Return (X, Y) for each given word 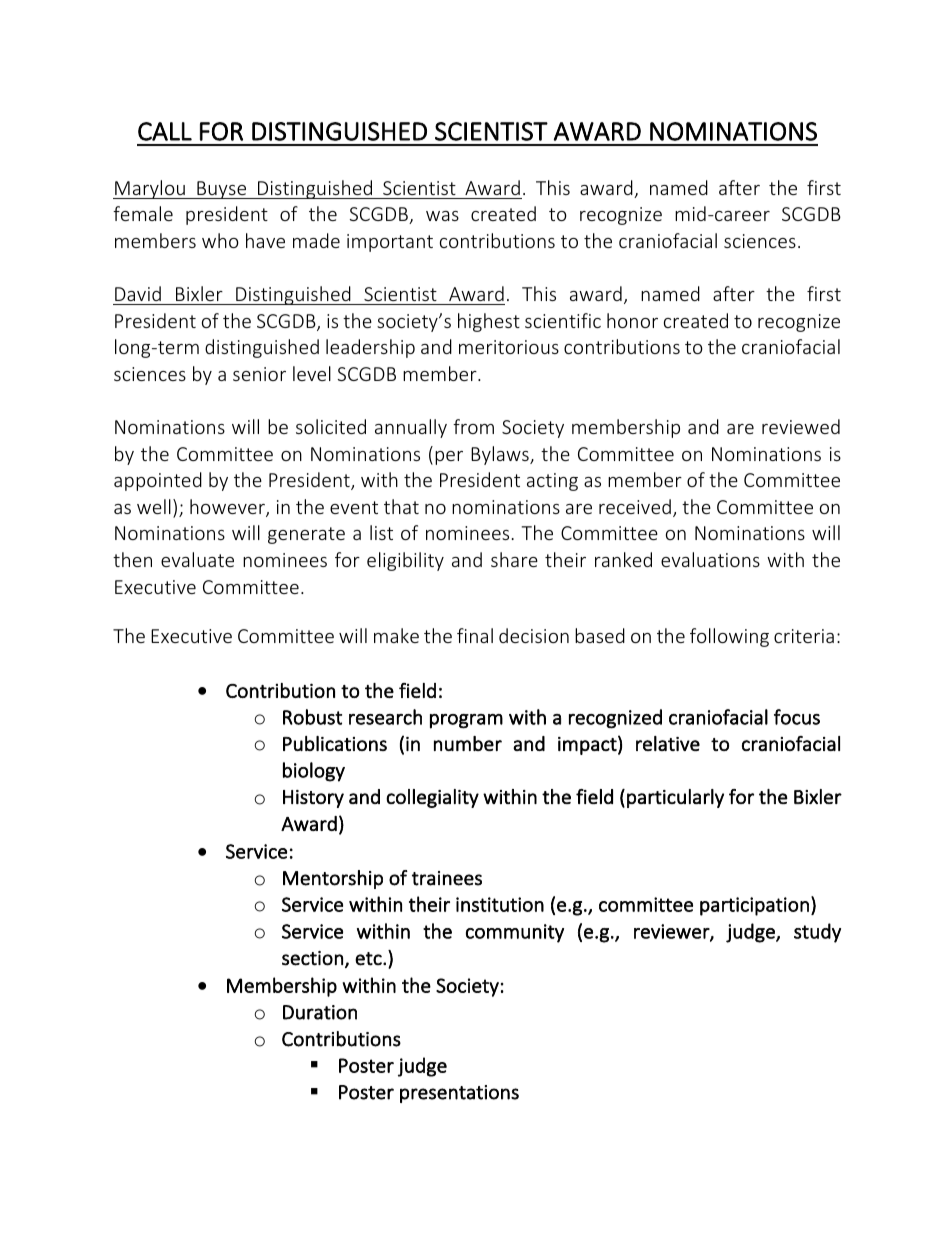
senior (259, 374)
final (475, 635)
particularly (675, 798)
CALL (165, 131)
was (442, 216)
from (473, 426)
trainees (447, 878)
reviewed (801, 426)
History (313, 799)
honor (632, 320)
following (729, 637)
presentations (459, 1094)
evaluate (197, 559)
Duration (320, 1012)
